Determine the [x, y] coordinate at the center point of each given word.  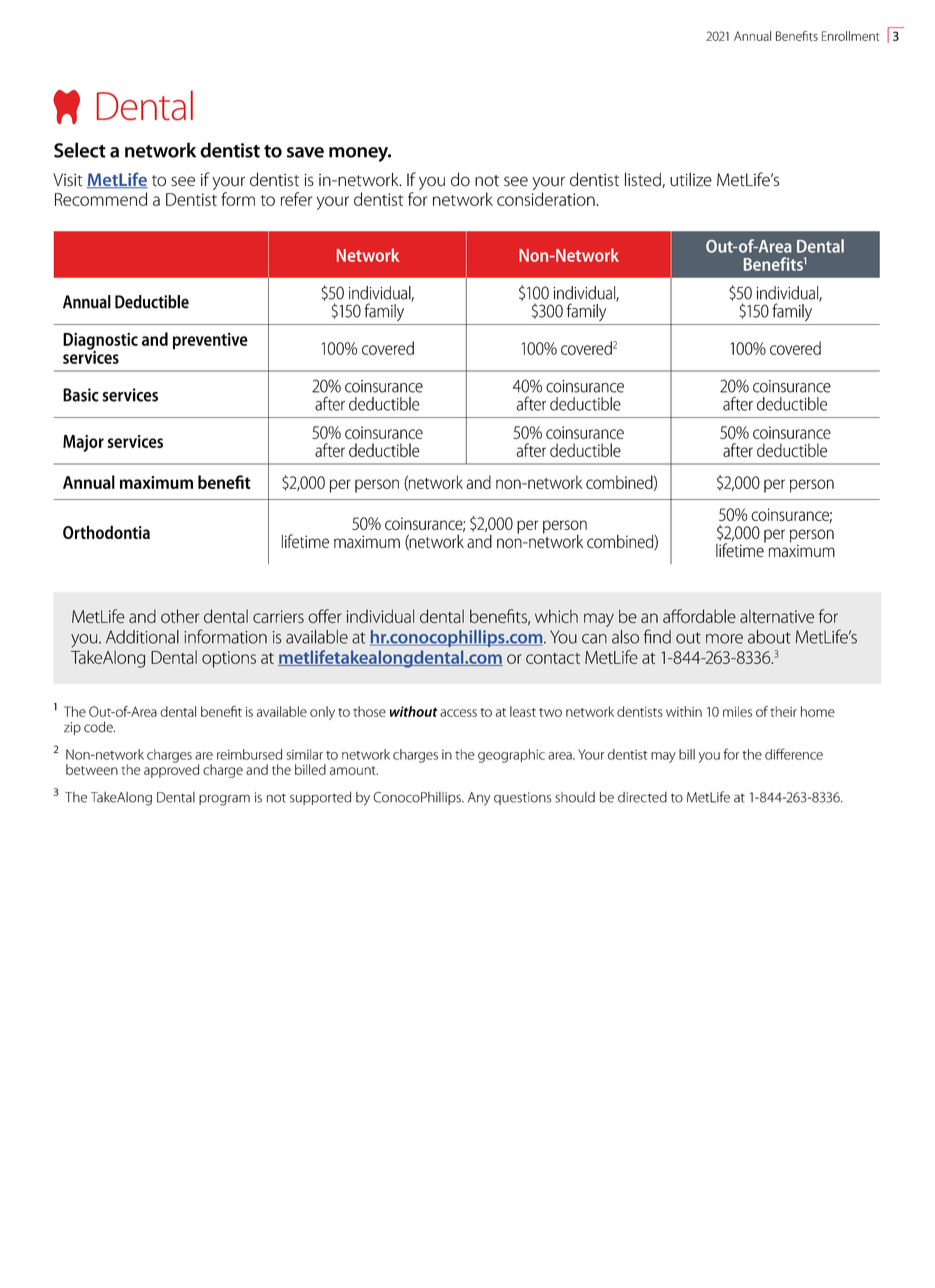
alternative [777, 616]
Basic [81, 395]
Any [479, 799]
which [556, 616]
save [305, 152]
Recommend [101, 199]
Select [80, 150]
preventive [210, 341]
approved [171, 770]
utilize [691, 179]
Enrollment [851, 36]
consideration [546, 199]
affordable [699, 616]
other [180, 616]
